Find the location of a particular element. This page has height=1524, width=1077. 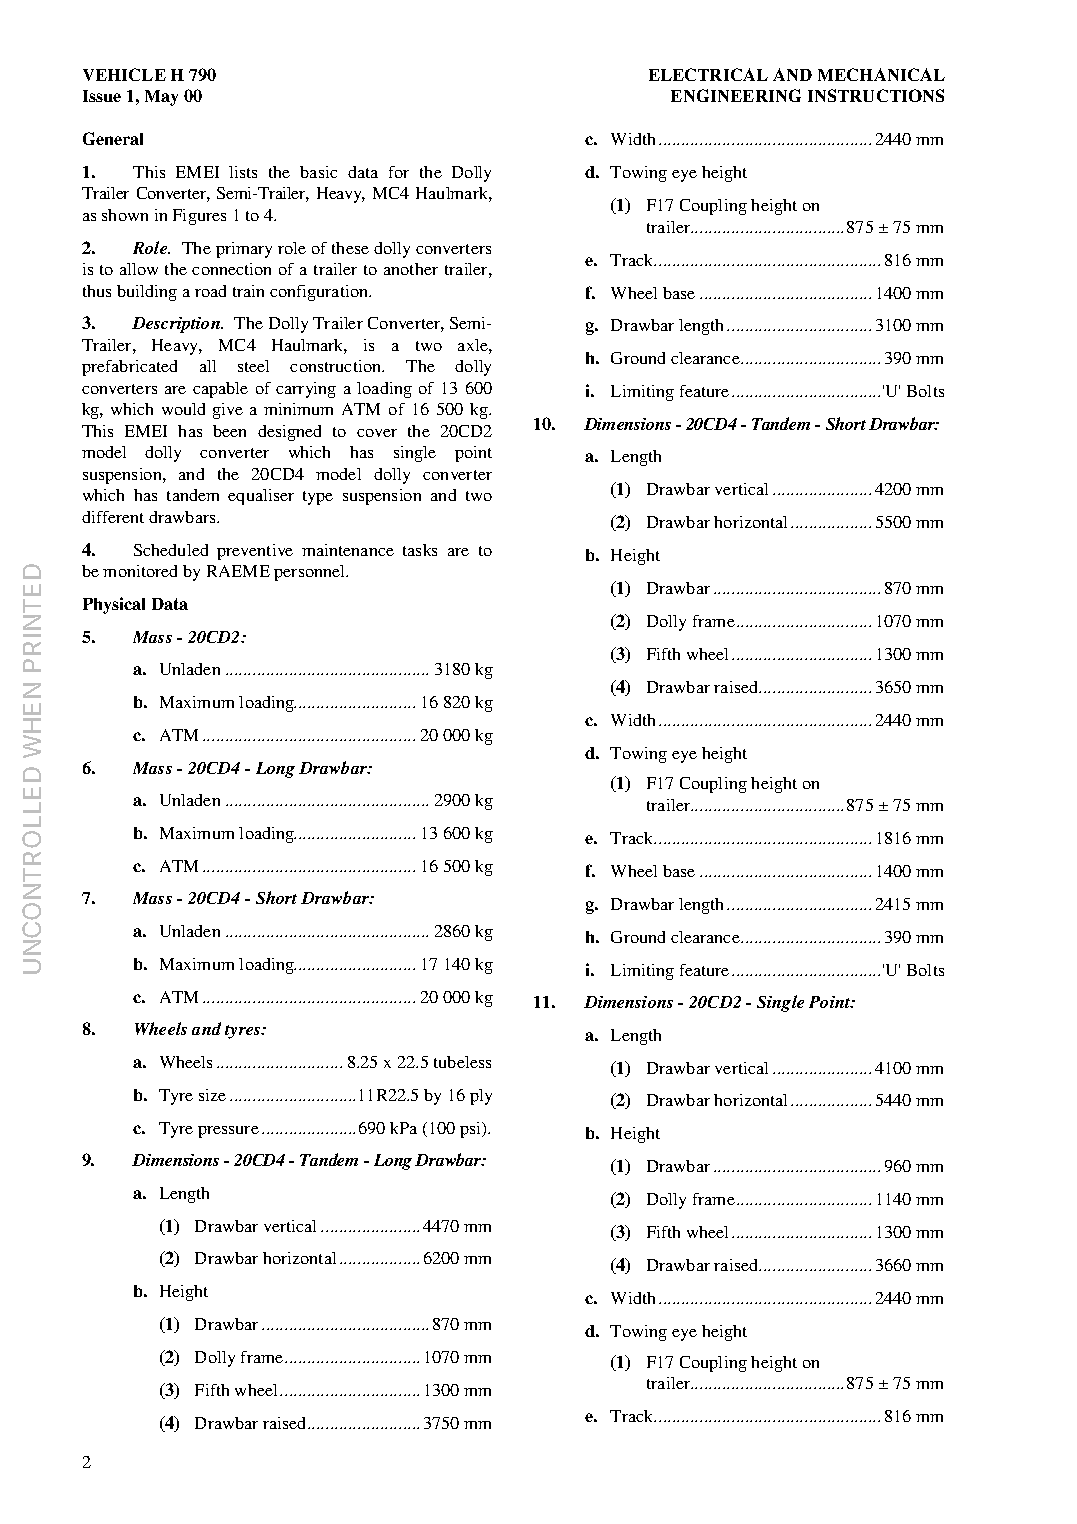

size is located at coordinates (212, 1095).
